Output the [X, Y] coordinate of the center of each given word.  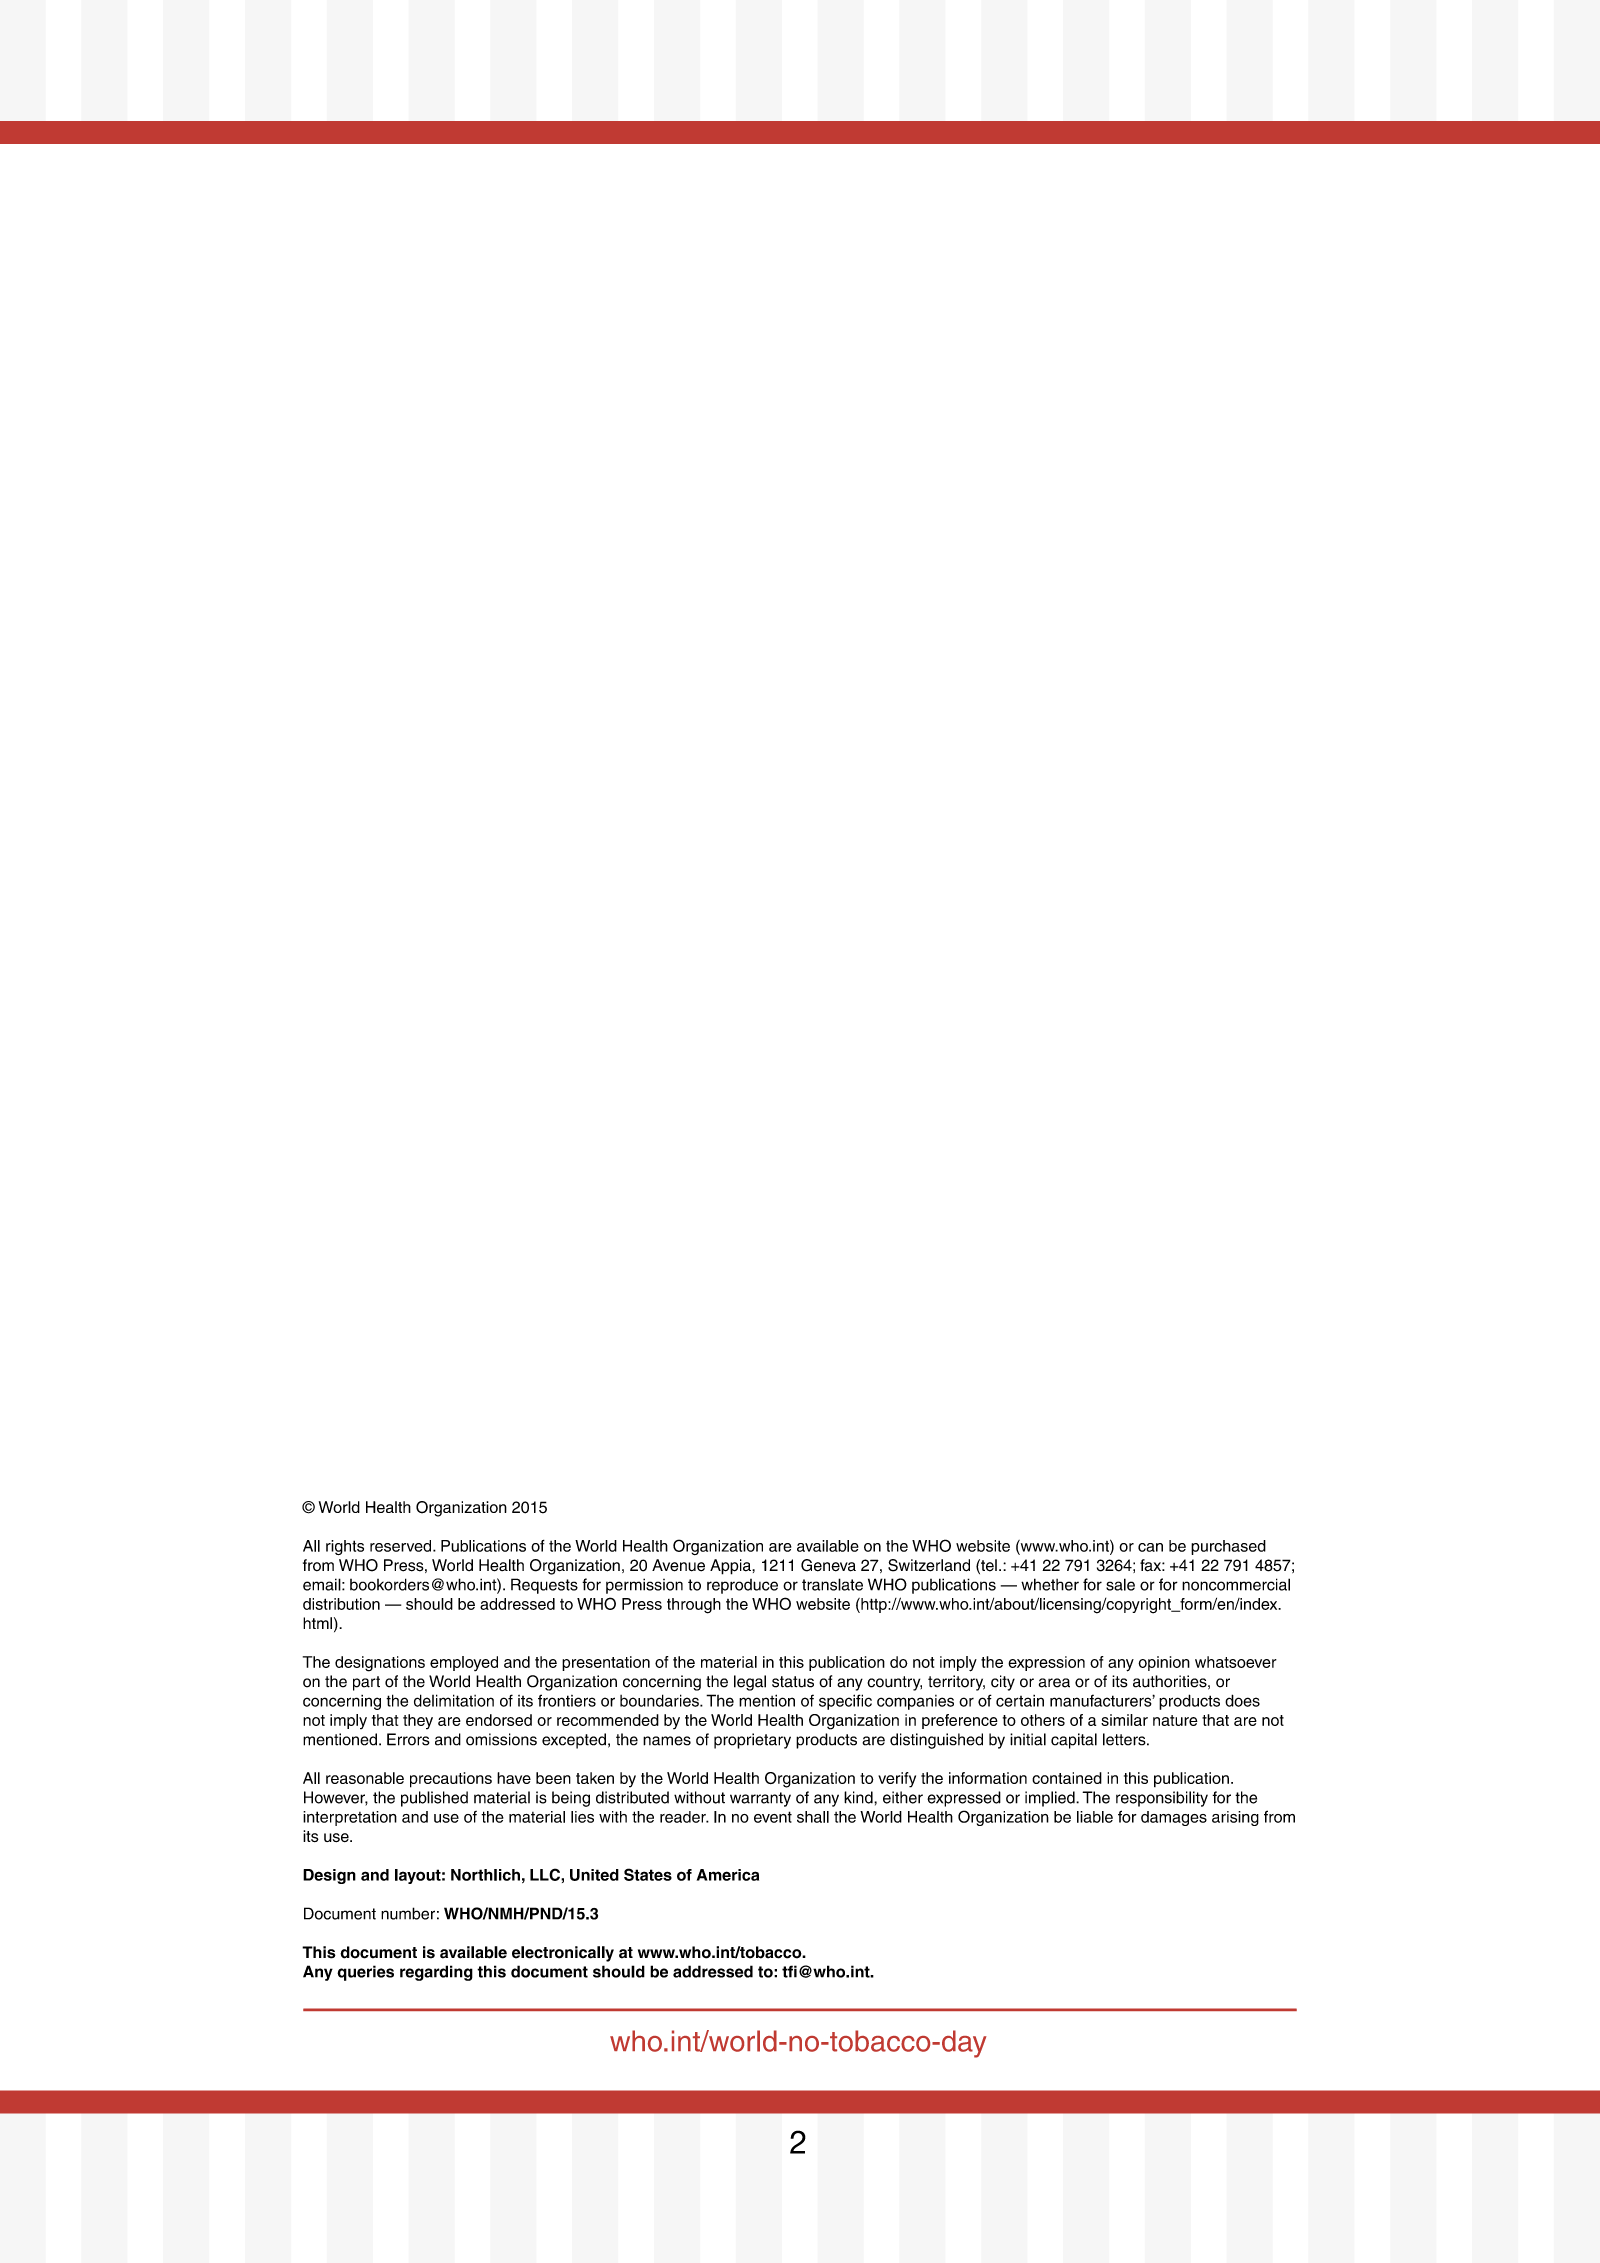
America [728, 1875]
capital [1074, 1741]
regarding [436, 1973]
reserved [402, 1546]
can [1150, 1547]
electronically [563, 1954]
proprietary [752, 1741]
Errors [408, 1739]
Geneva [828, 1565]
